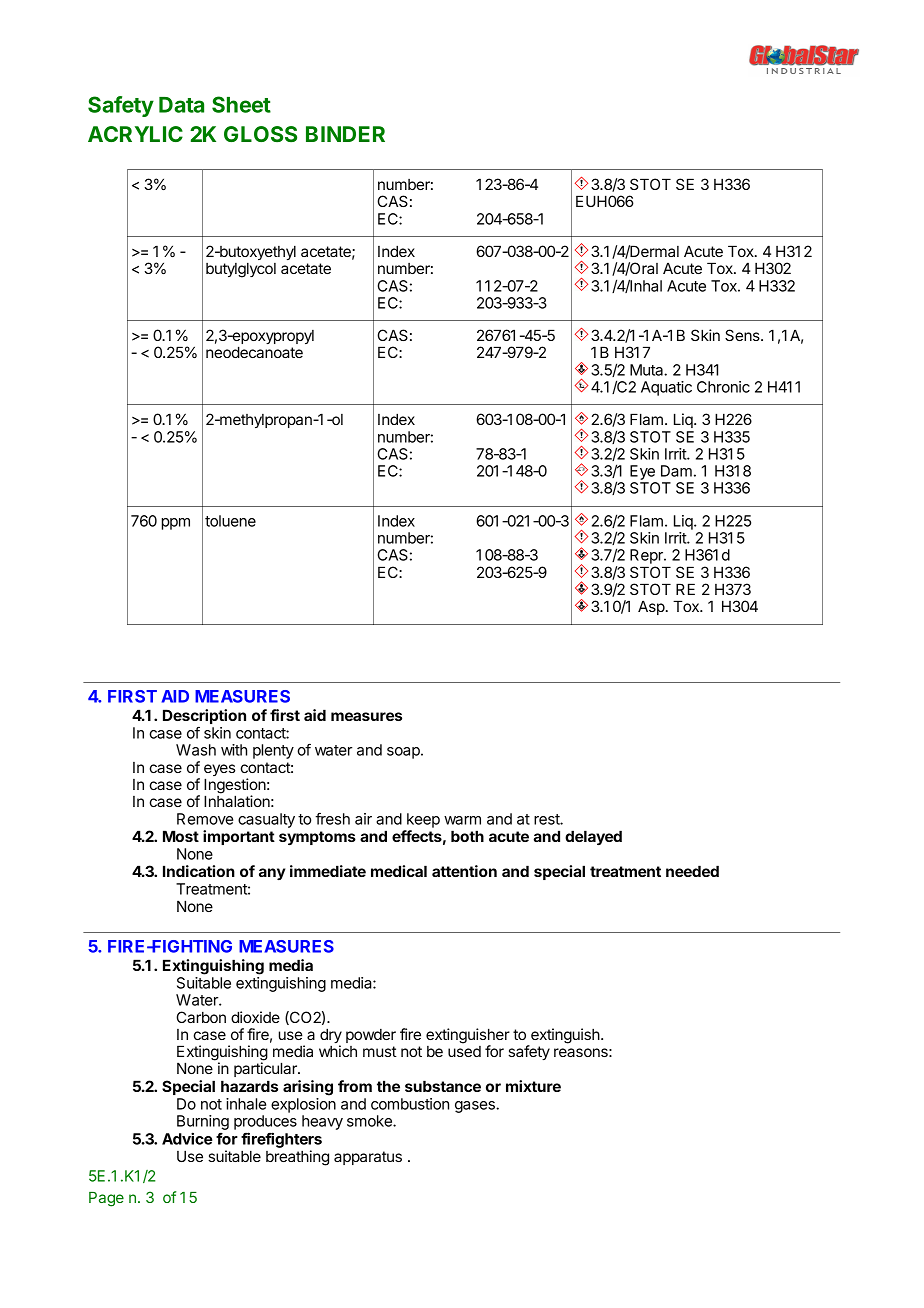 The image size is (924, 1308). What do you see at coordinates (423, 820) in the screenshot?
I see `keep` at bounding box center [423, 820].
